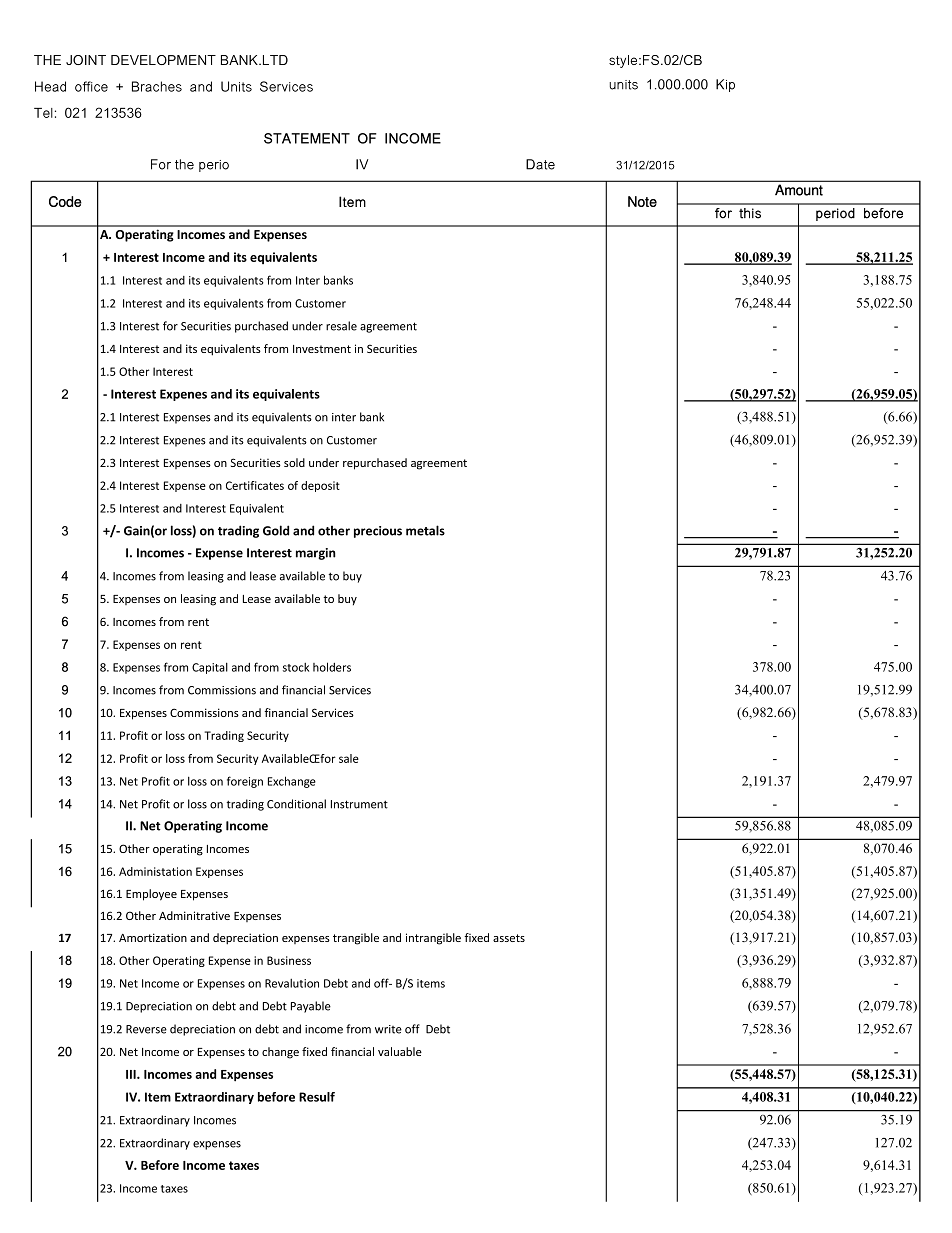 This screenshot has width=952, height=1233. What do you see at coordinates (146, 1029) in the screenshot?
I see `Reverse` at bounding box center [146, 1029].
